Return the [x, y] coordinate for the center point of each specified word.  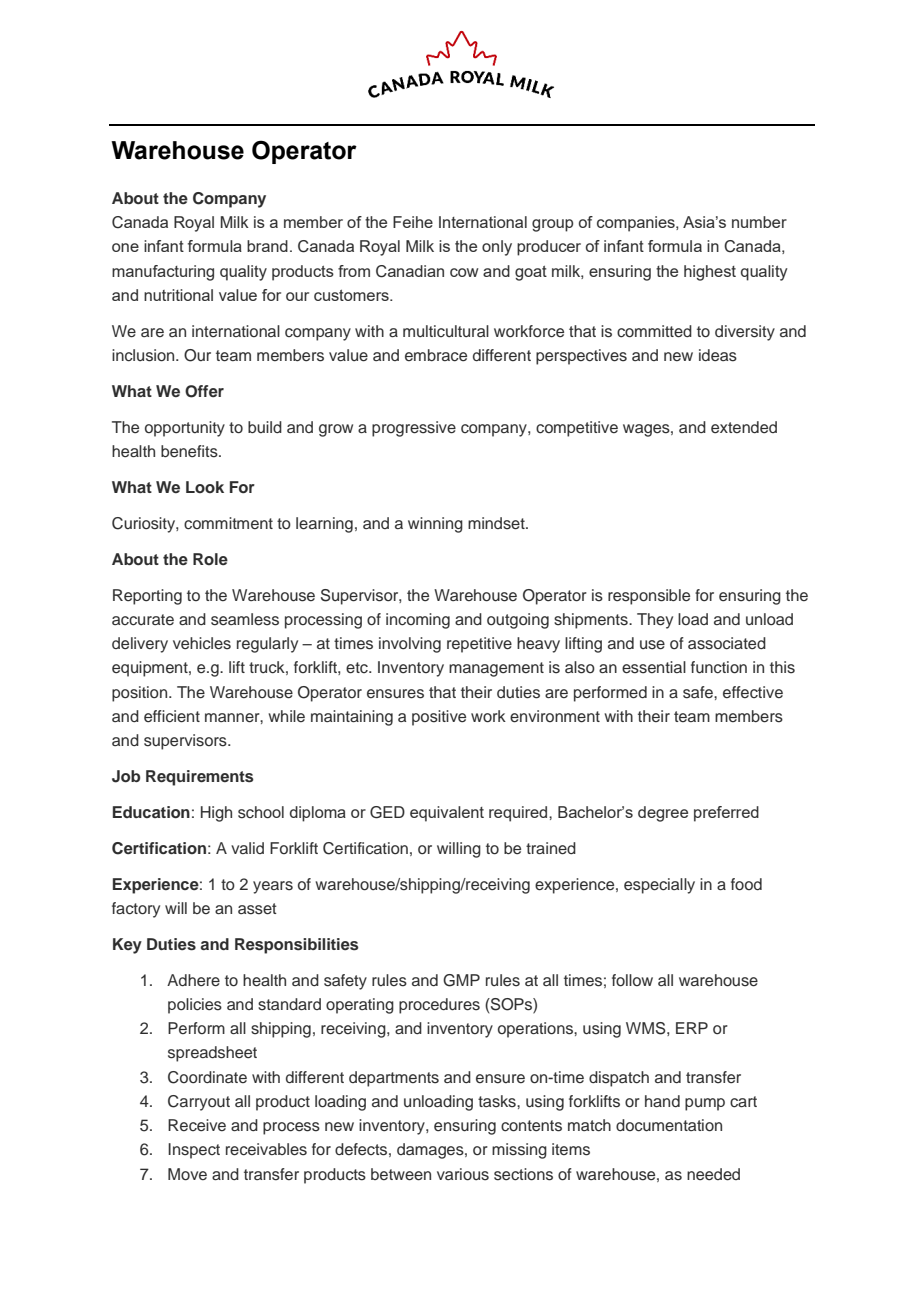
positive [439, 718]
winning [435, 525]
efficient [172, 716]
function [719, 667]
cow [464, 272]
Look [205, 487]
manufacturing [163, 273]
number [759, 222]
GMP [461, 980]
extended [744, 427]
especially [659, 886]
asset [257, 909]
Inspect [194, 1151]
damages [431, 1151]
